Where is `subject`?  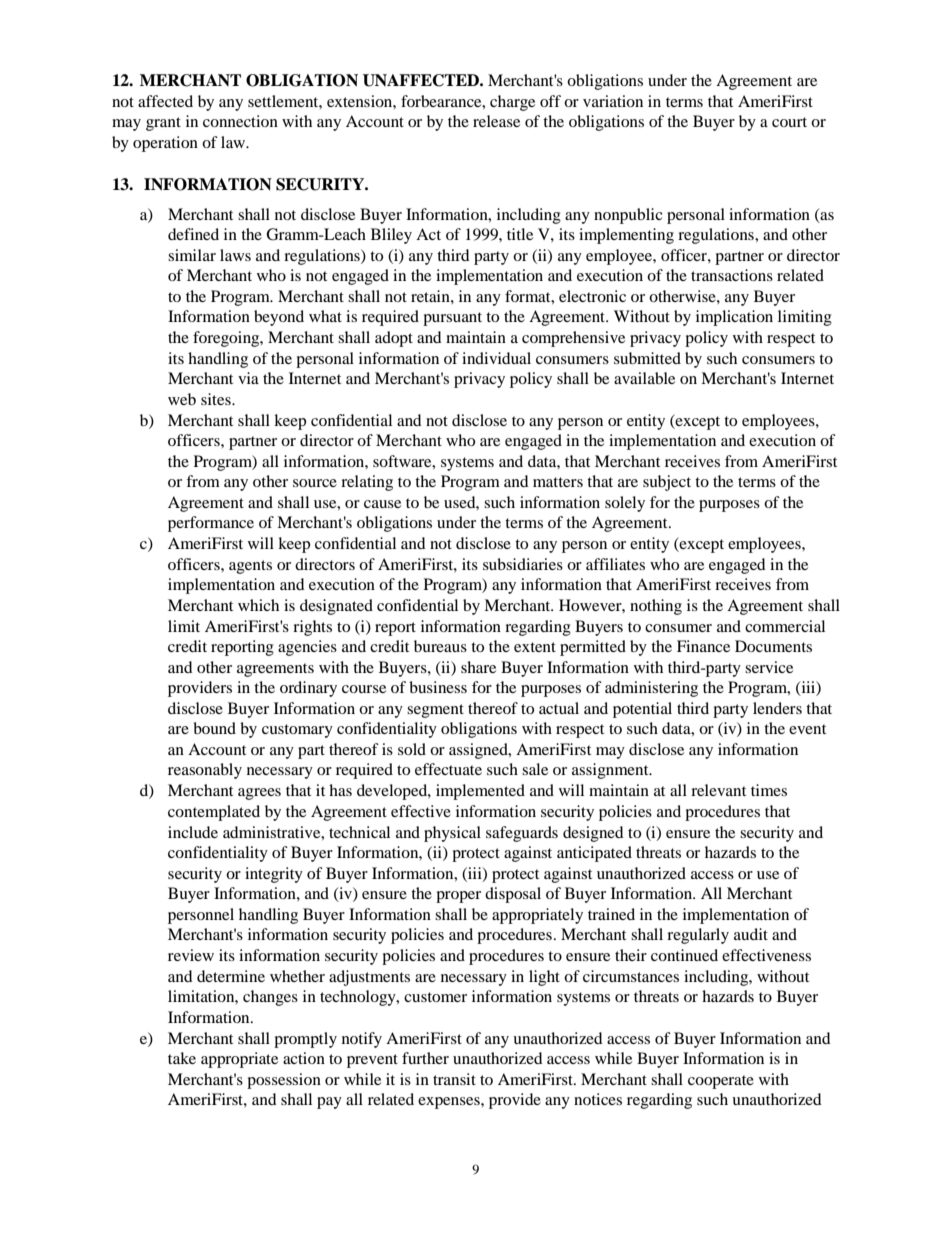
subject is located at coordinates (667, 483).
